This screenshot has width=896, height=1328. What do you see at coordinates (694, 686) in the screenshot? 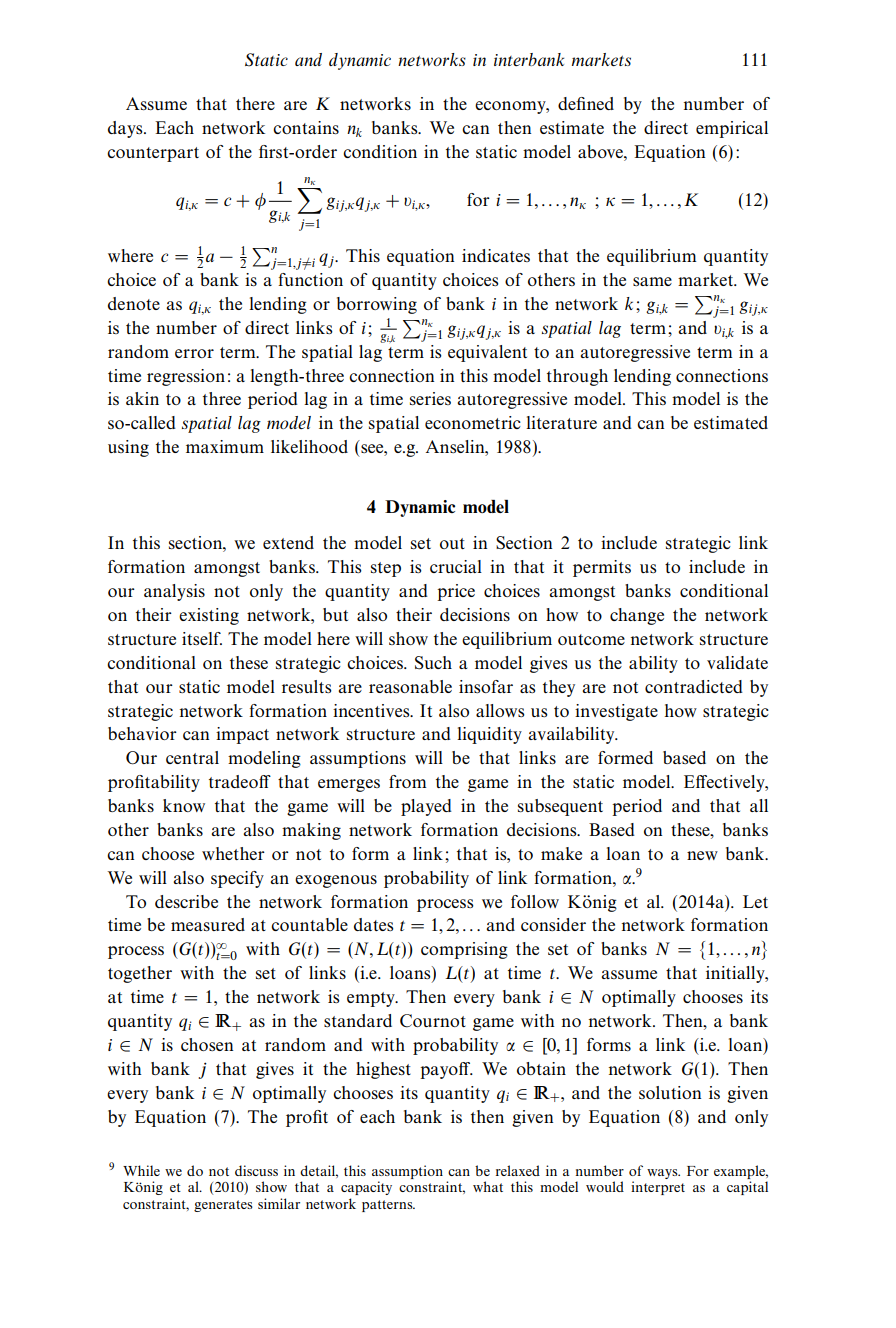
I see `contradicted` at bounding box center [694, 686].
